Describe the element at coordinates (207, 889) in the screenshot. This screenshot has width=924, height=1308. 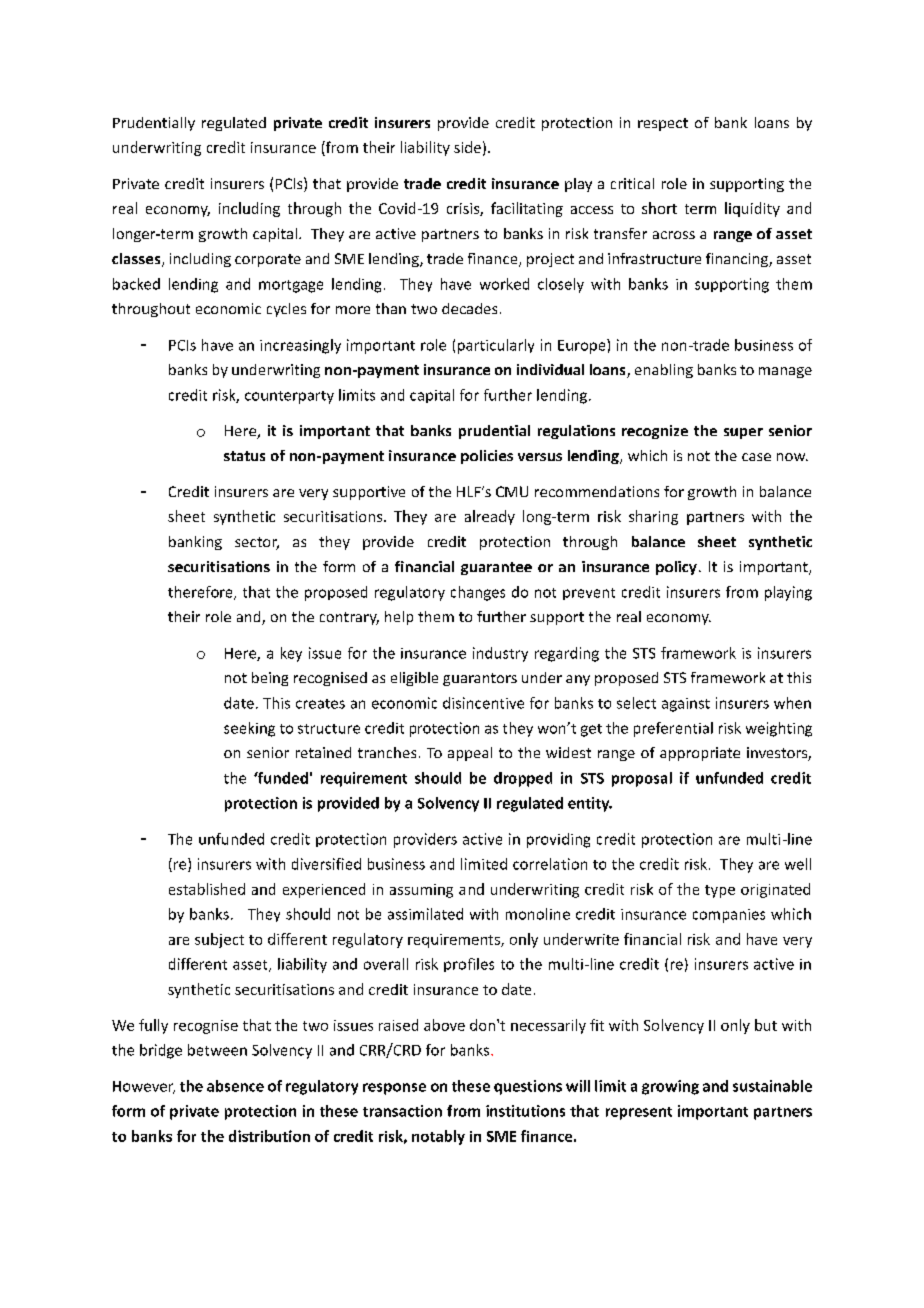
I see `established` at that location.
